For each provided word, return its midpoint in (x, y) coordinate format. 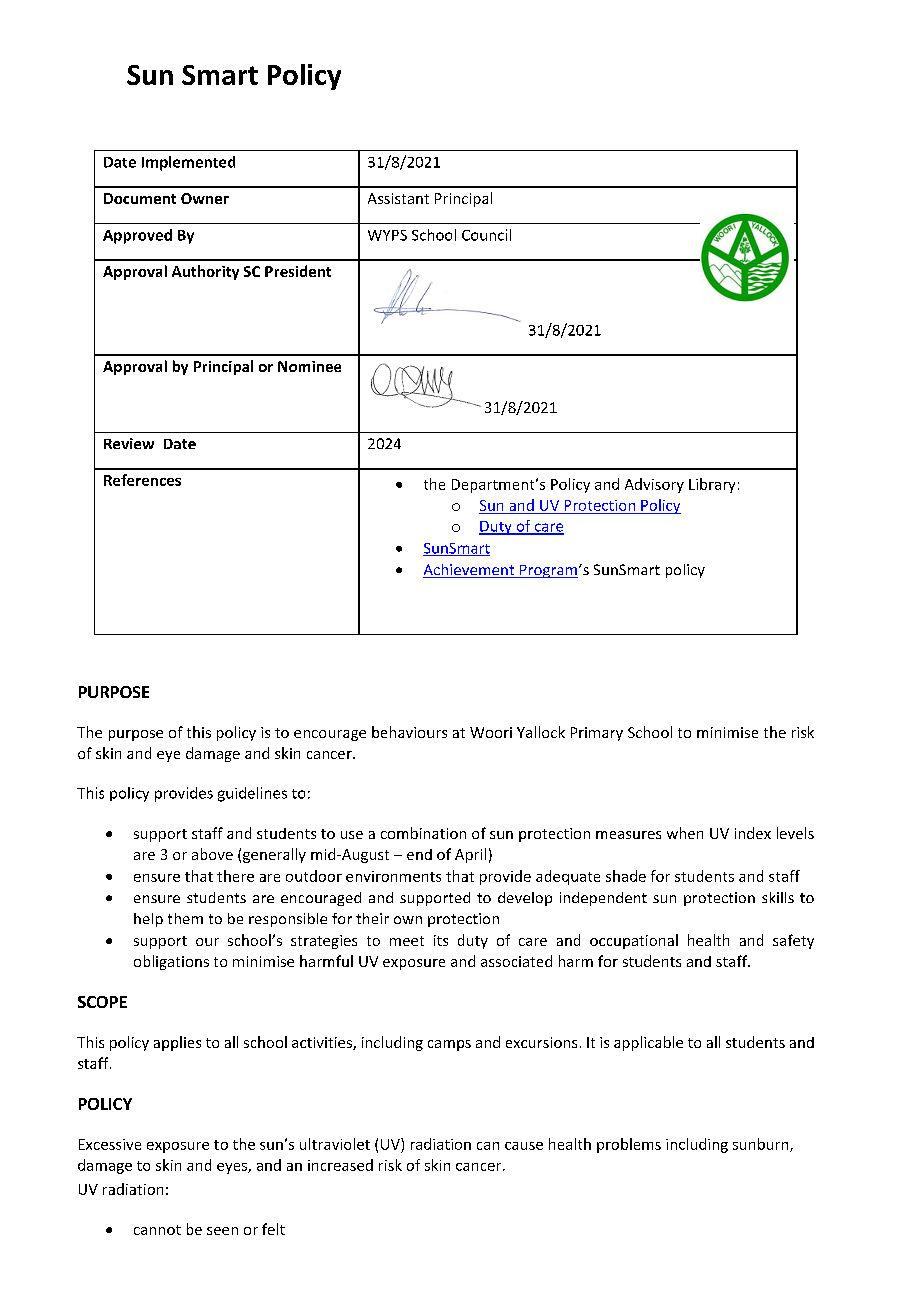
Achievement (470, 571)
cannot (157, 1230)
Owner (205, 198)
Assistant (398, 198)
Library (712, 485)
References (142, 480)
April (470, 855)
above (212, 854)
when (685, 833)
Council (486, 235)
